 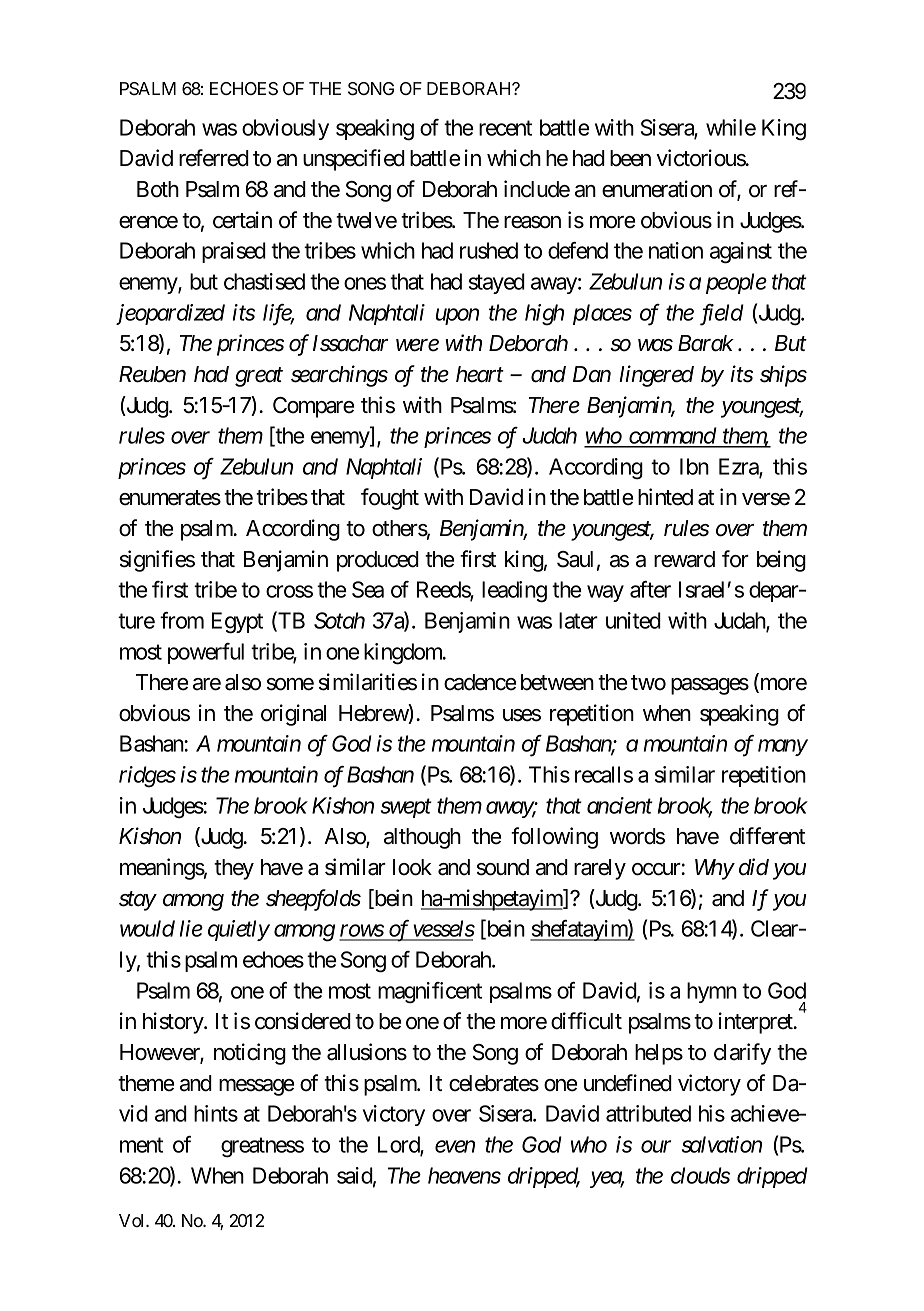 I want to click on referred, so click(x=214, y=158).
